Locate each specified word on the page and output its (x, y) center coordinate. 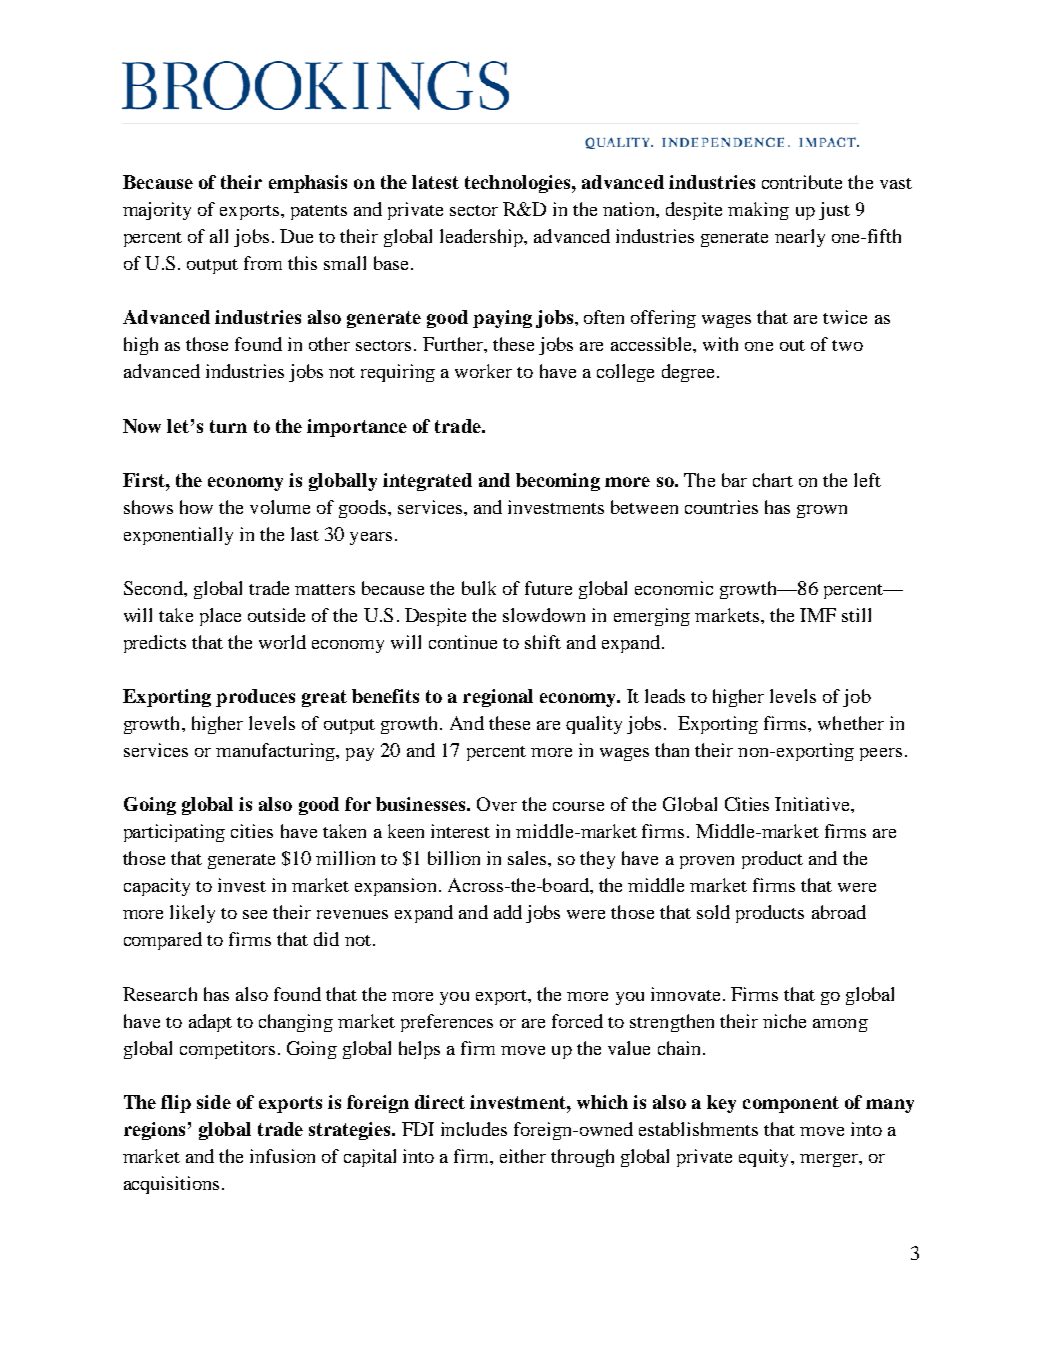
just (834, 211)
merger (830, 1160)
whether (851, 723)
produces (255, 698)
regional (498, 698)
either (523, 1156)
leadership (482, 238)
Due (296, 236)
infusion (282, 1156)
